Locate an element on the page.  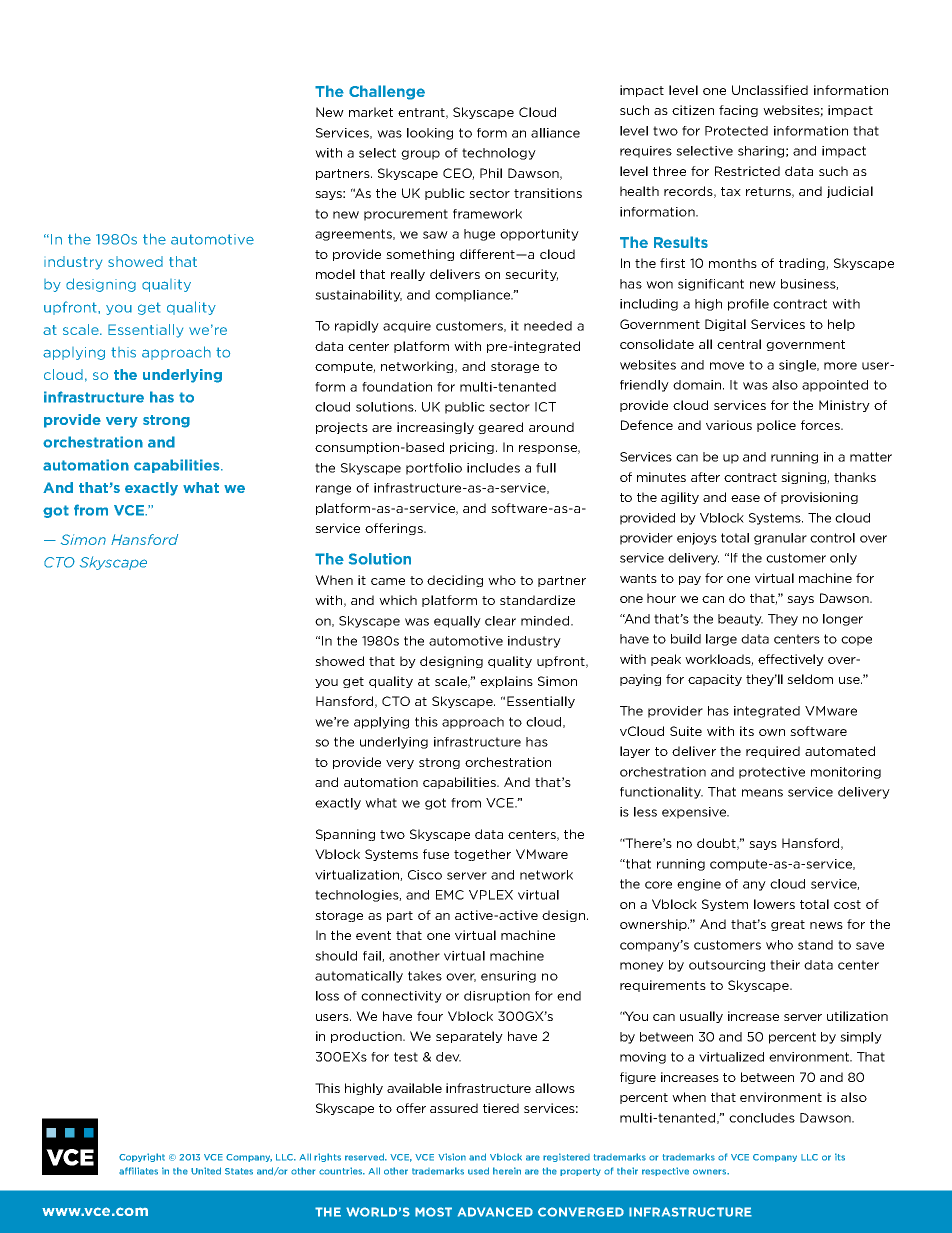
States is located at coordinates (239, 1171).
